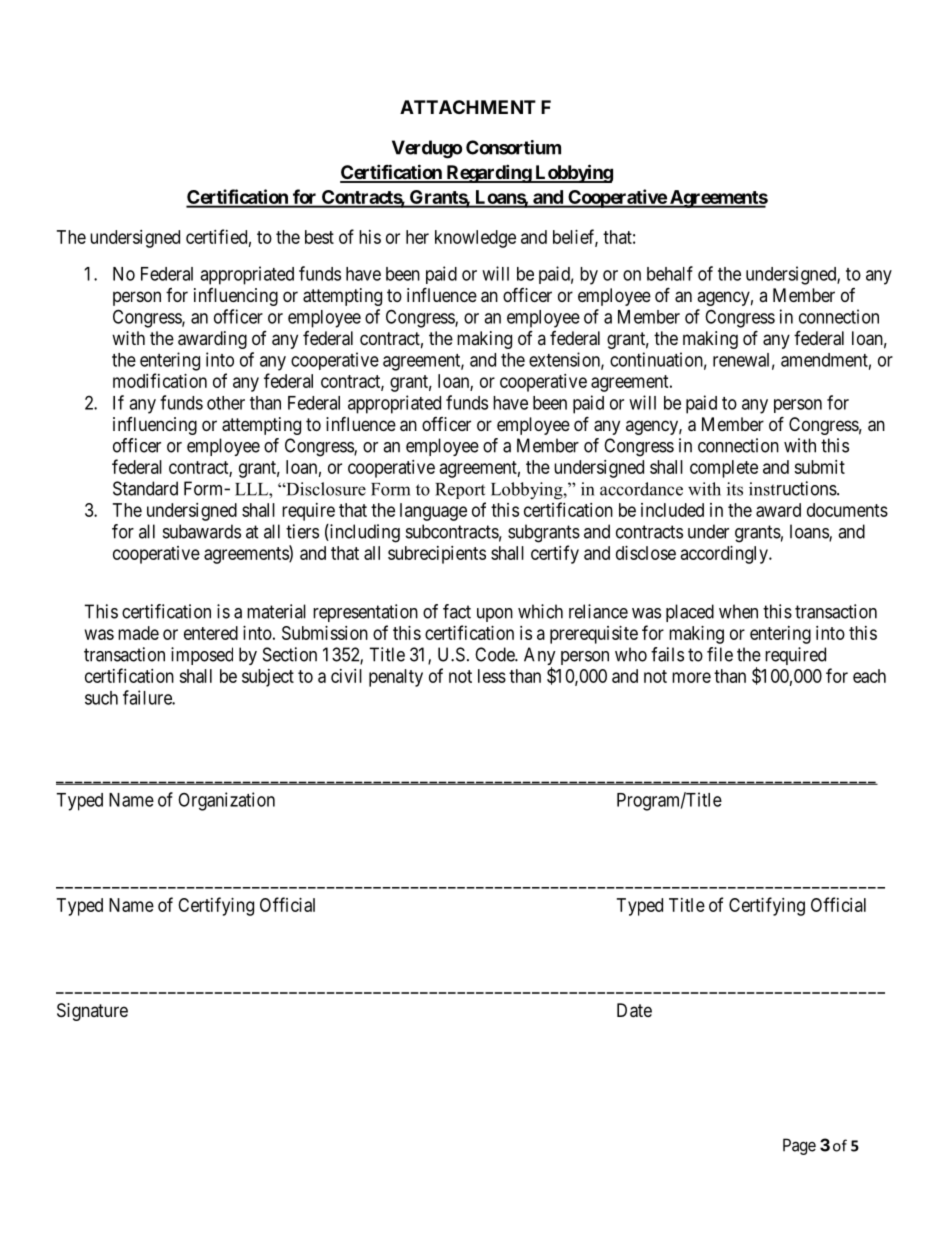 This screenshot has height=1233, width=952. Describe the element at coordinates (319, 237) in the screenshot. I see `best` at that location.
